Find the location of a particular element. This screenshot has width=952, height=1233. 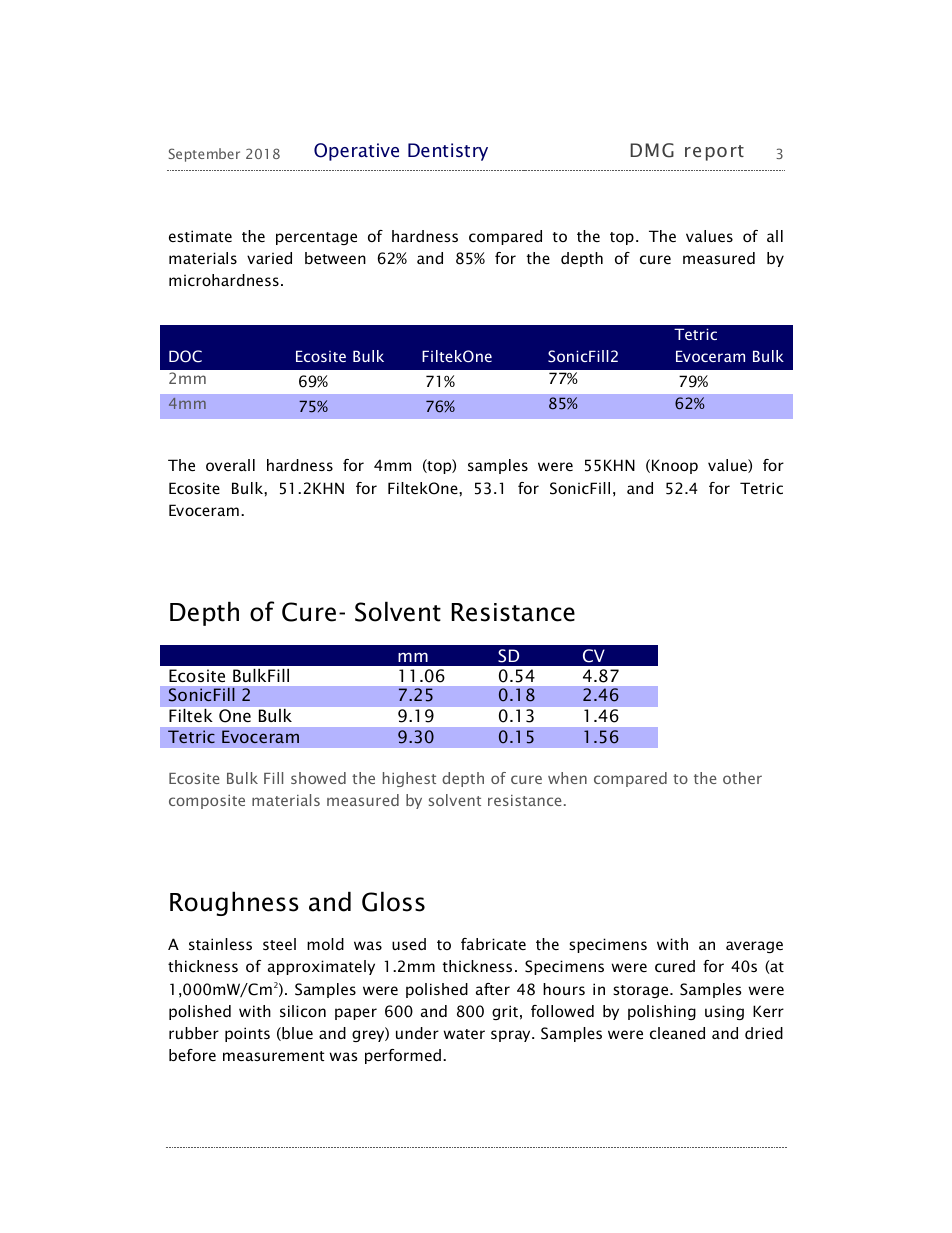

average is located at coordinates (754, 947).
